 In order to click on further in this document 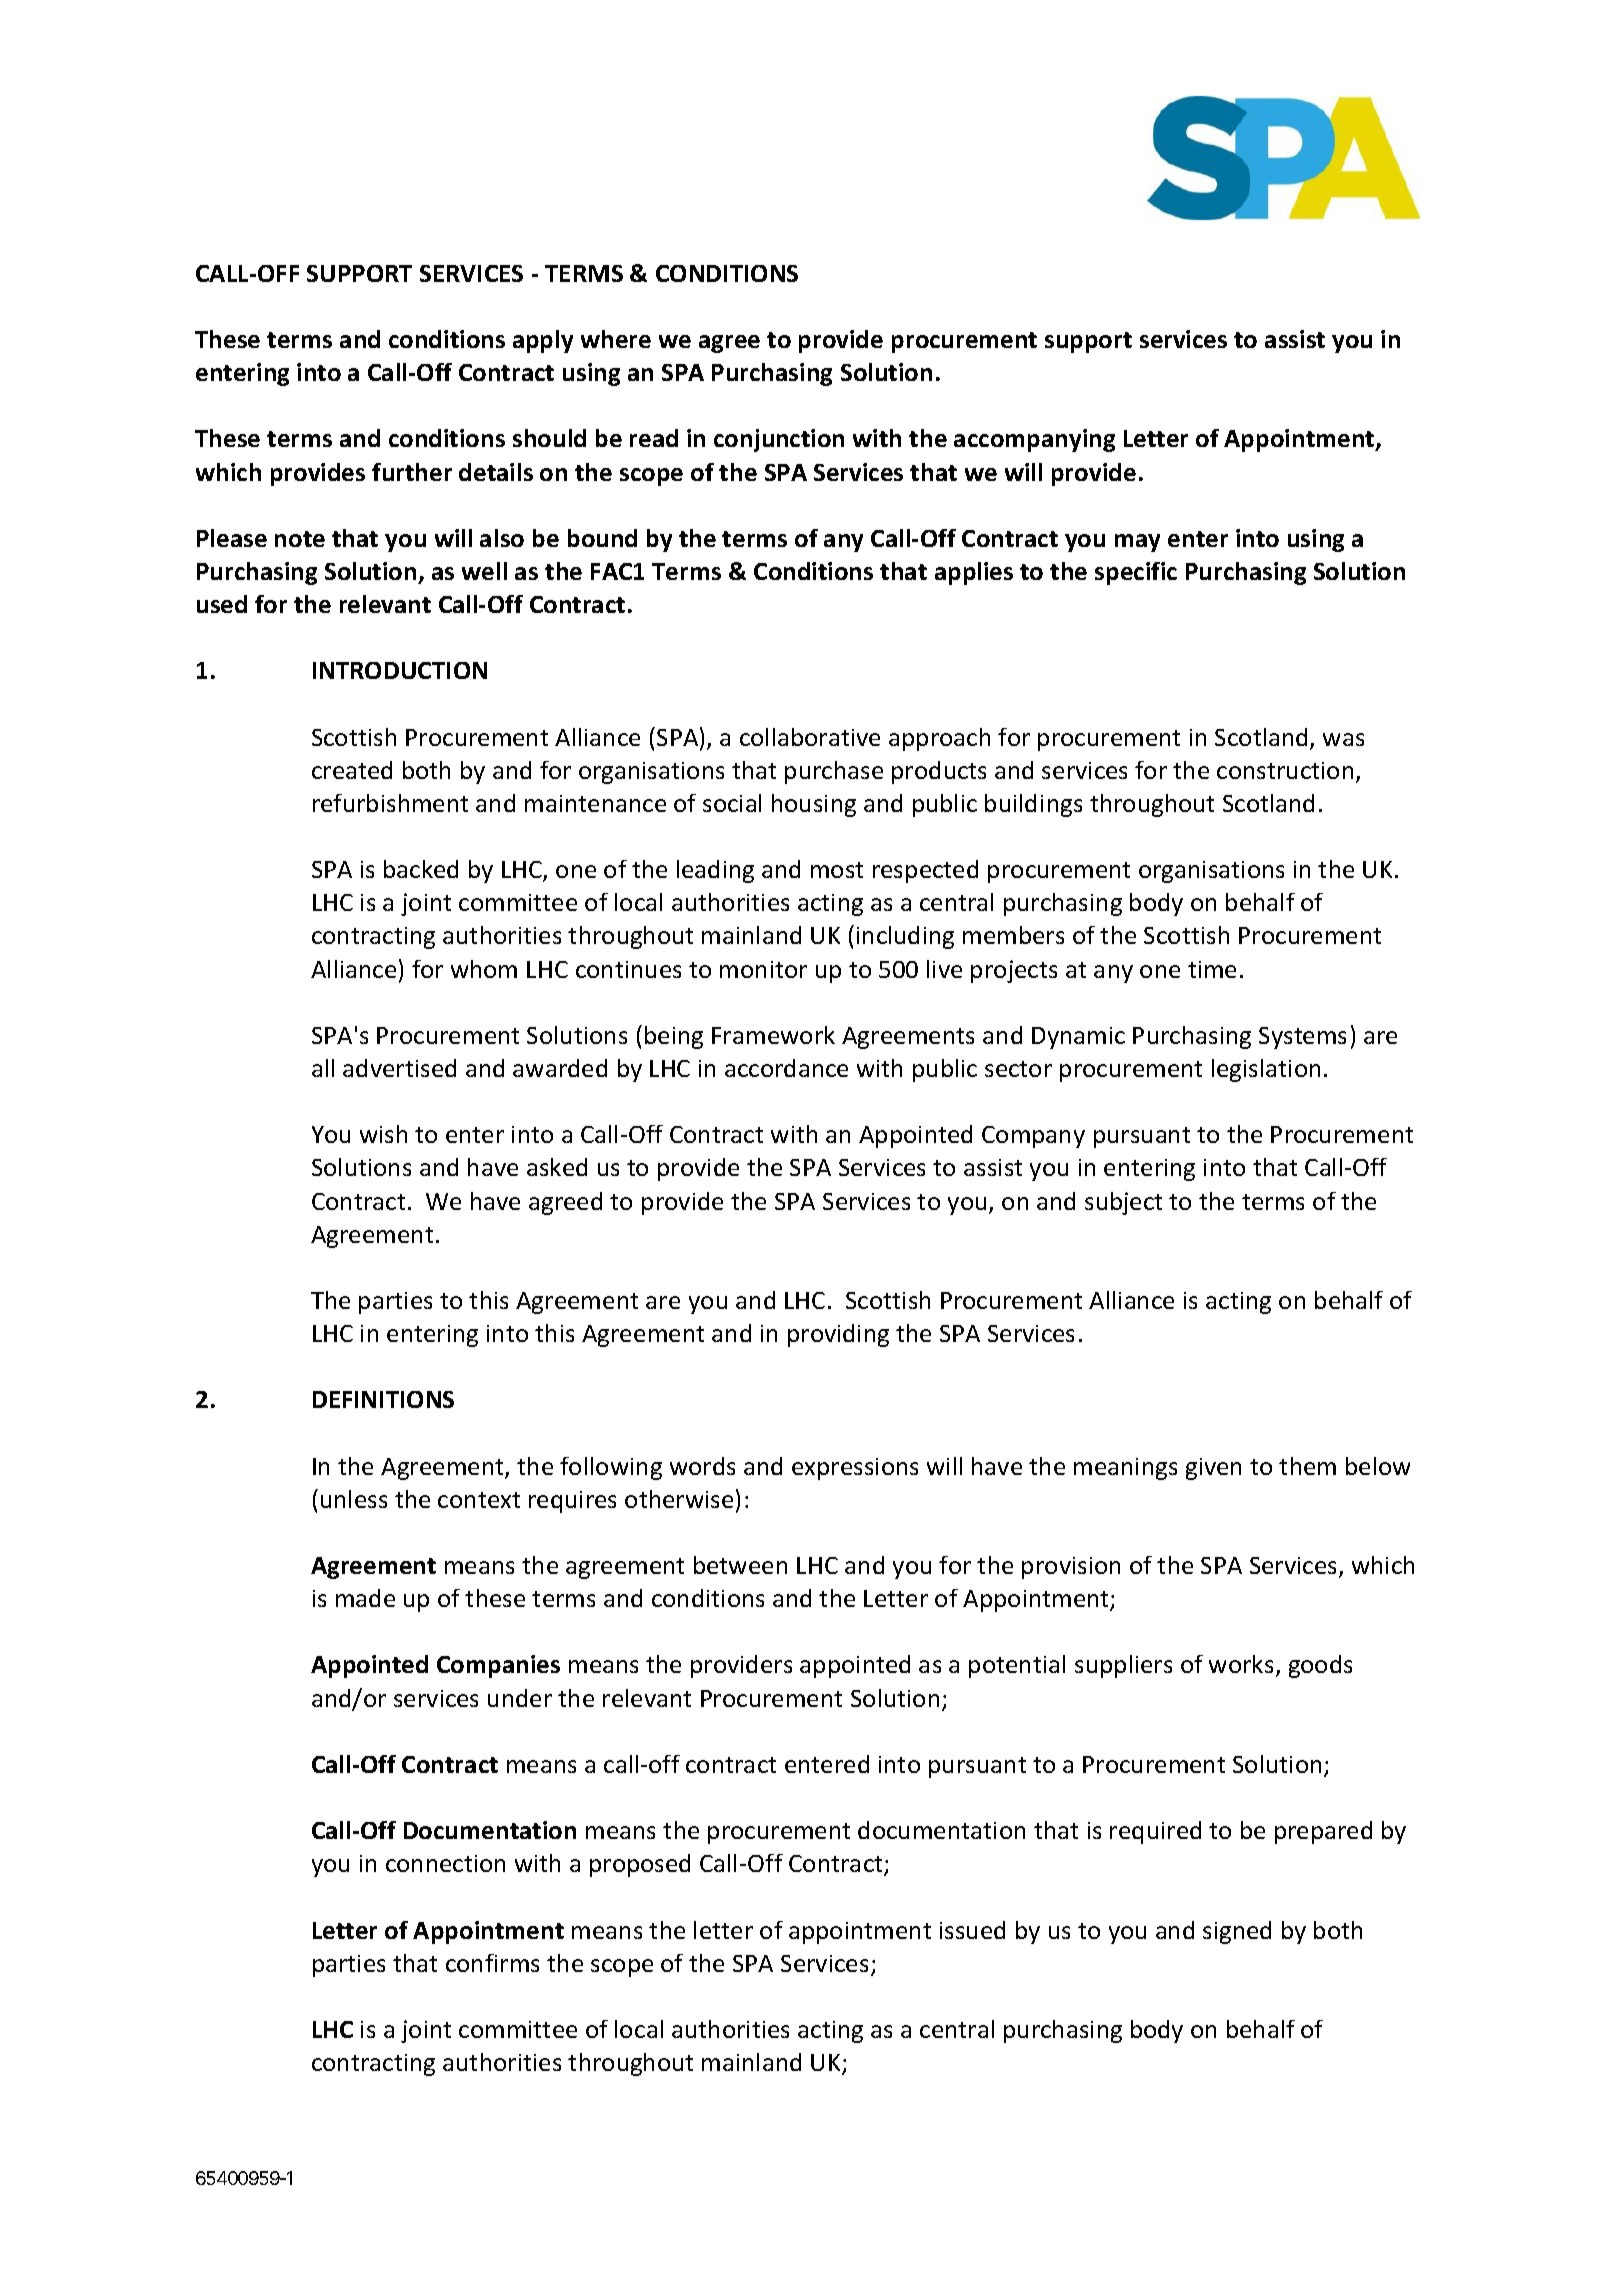, I will do `click(412, 472)`.
